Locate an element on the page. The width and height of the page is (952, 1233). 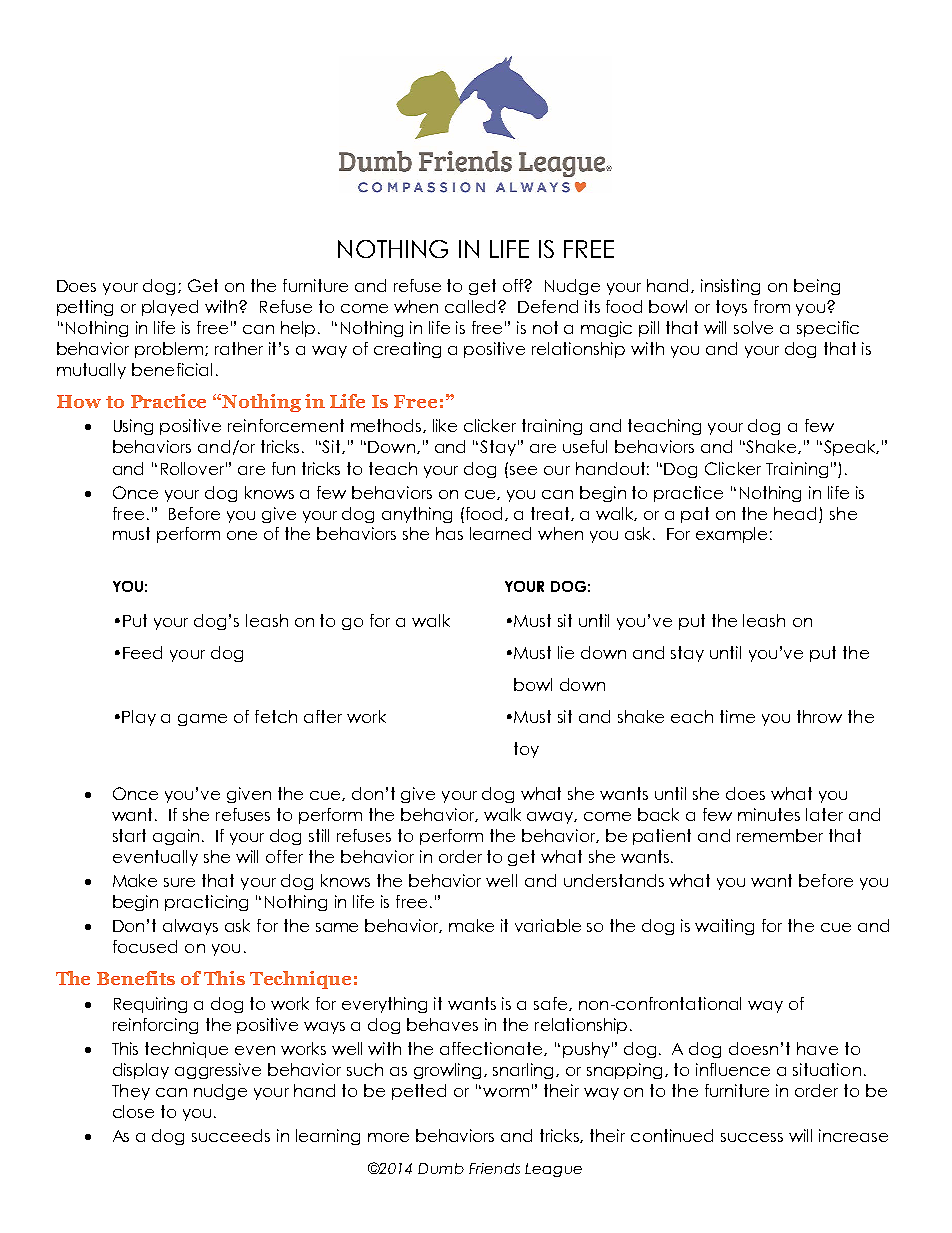
head is located at coordinates (795, 513).
